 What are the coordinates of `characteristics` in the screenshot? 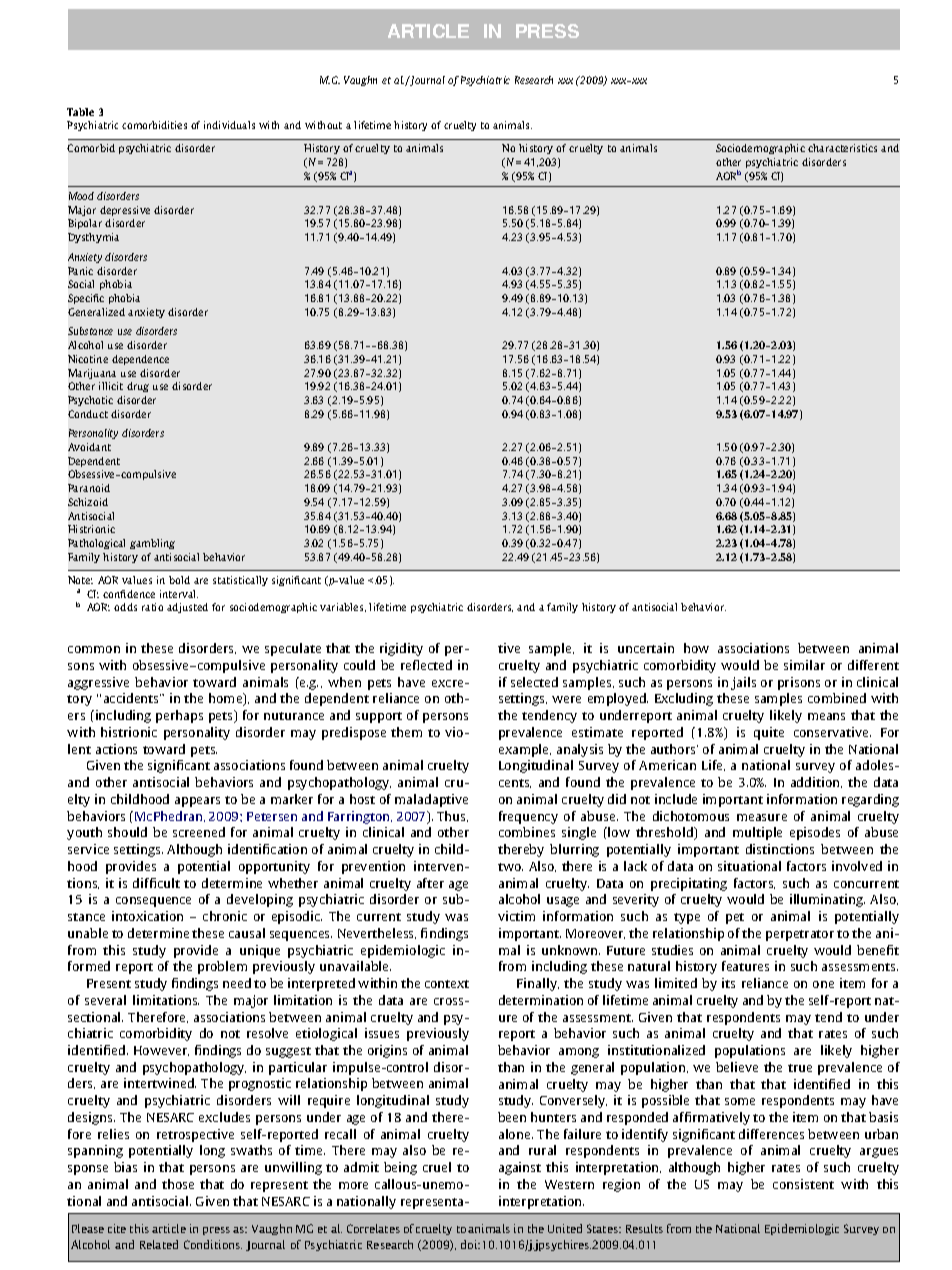 It's located at (842, 148).
